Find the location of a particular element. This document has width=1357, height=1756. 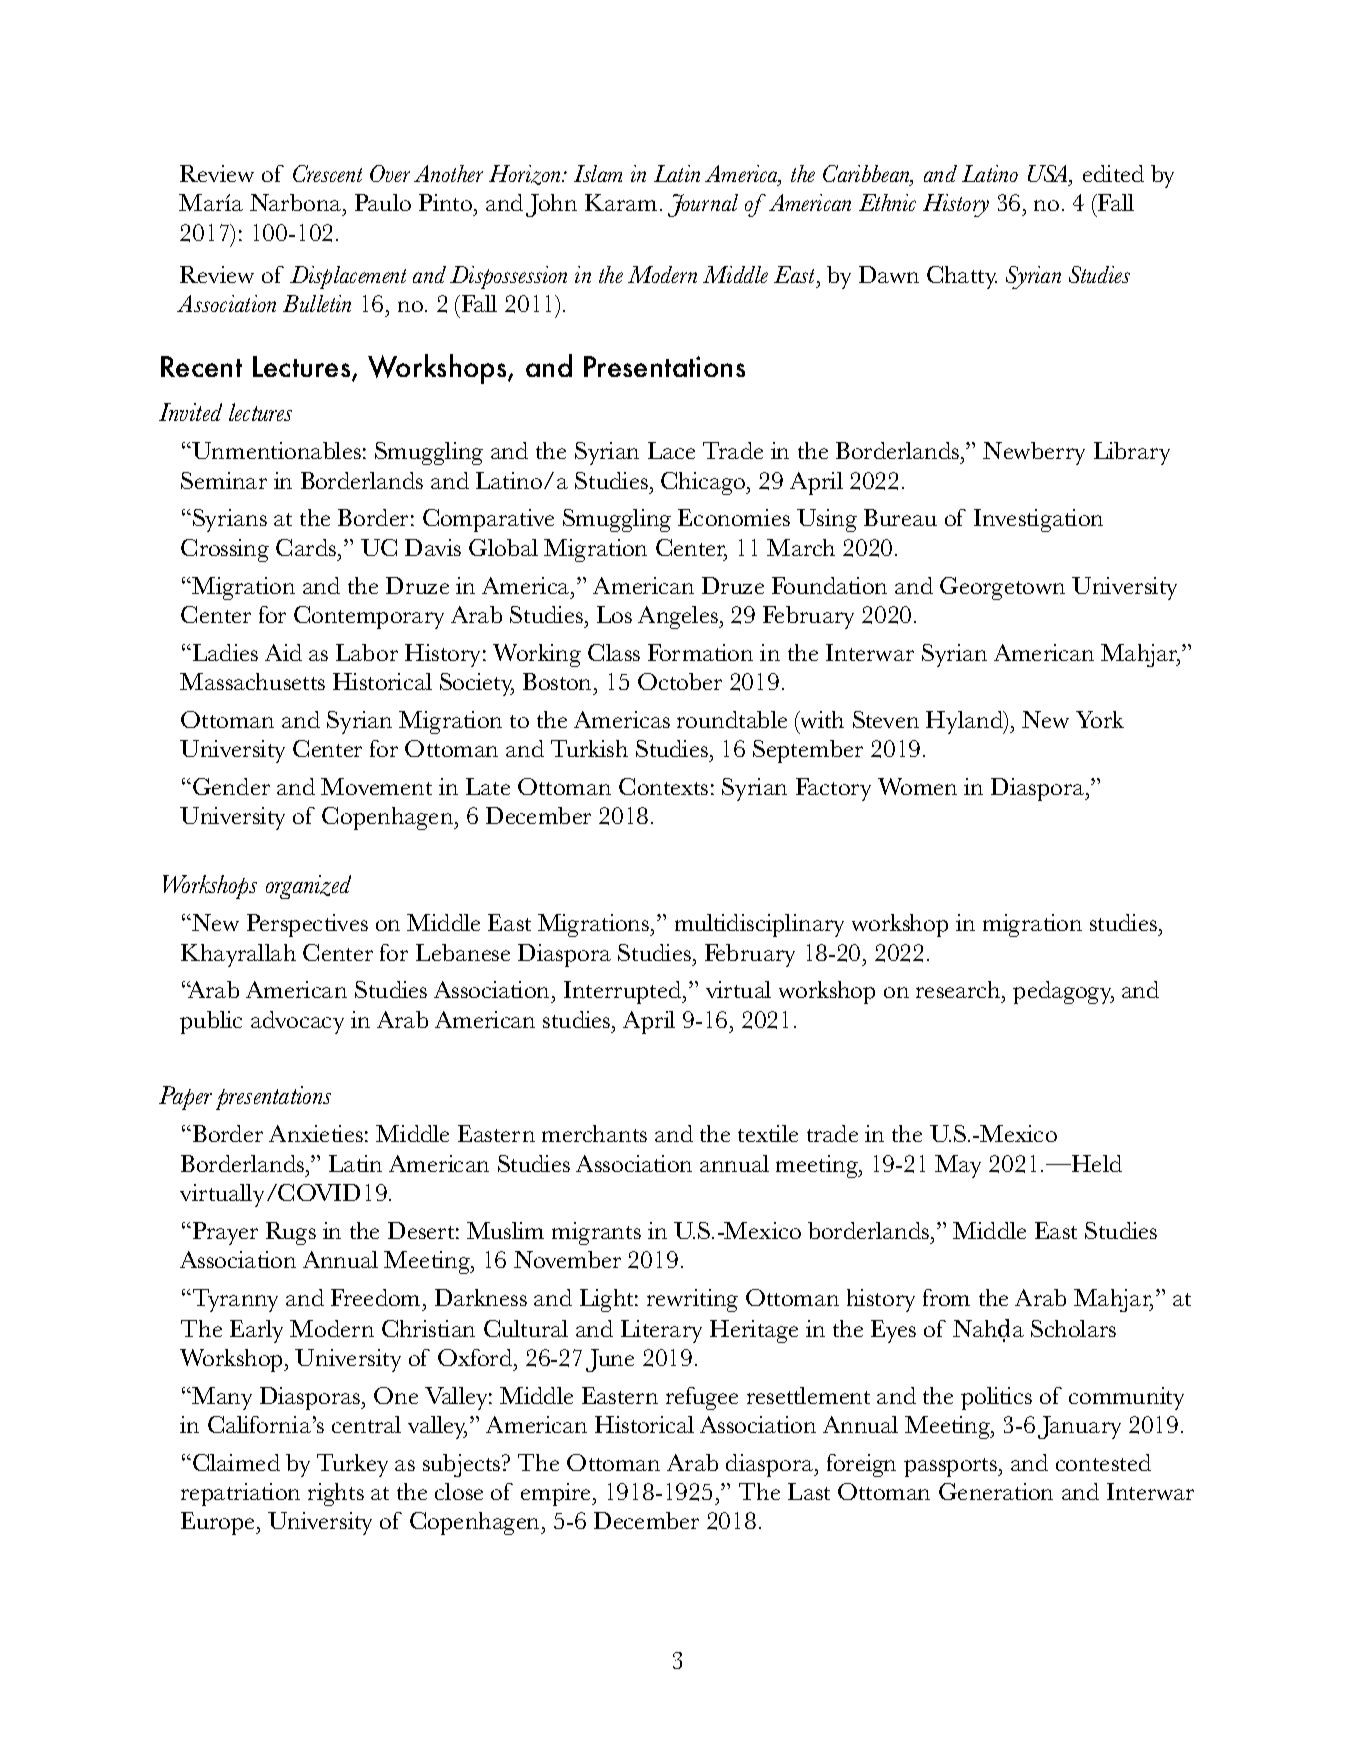

Generation is located at coordinates (996, 1491).
